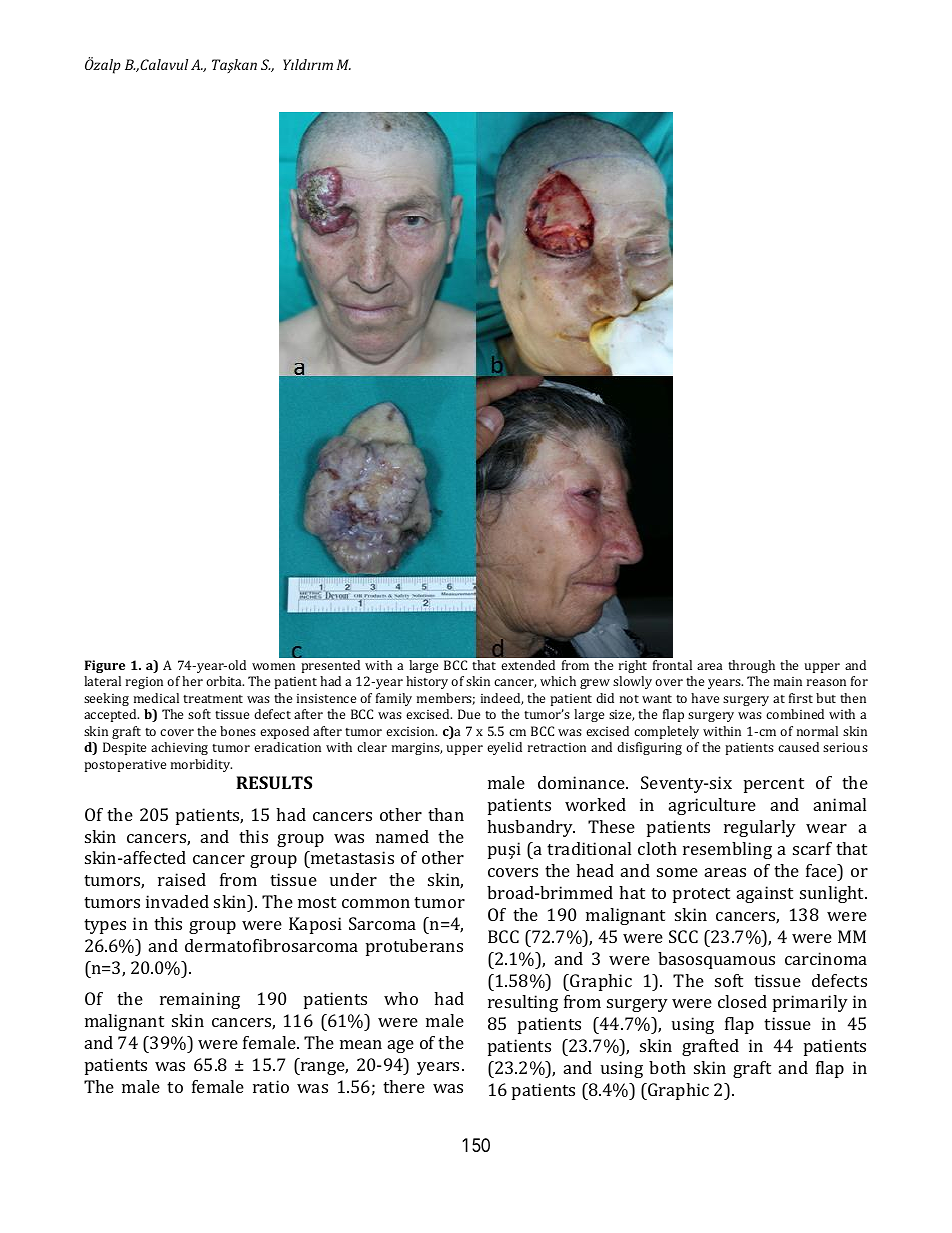 Image resolution: width=952 pixels, height=1233 pixels. I want to click on percent, so click(774, 785).
